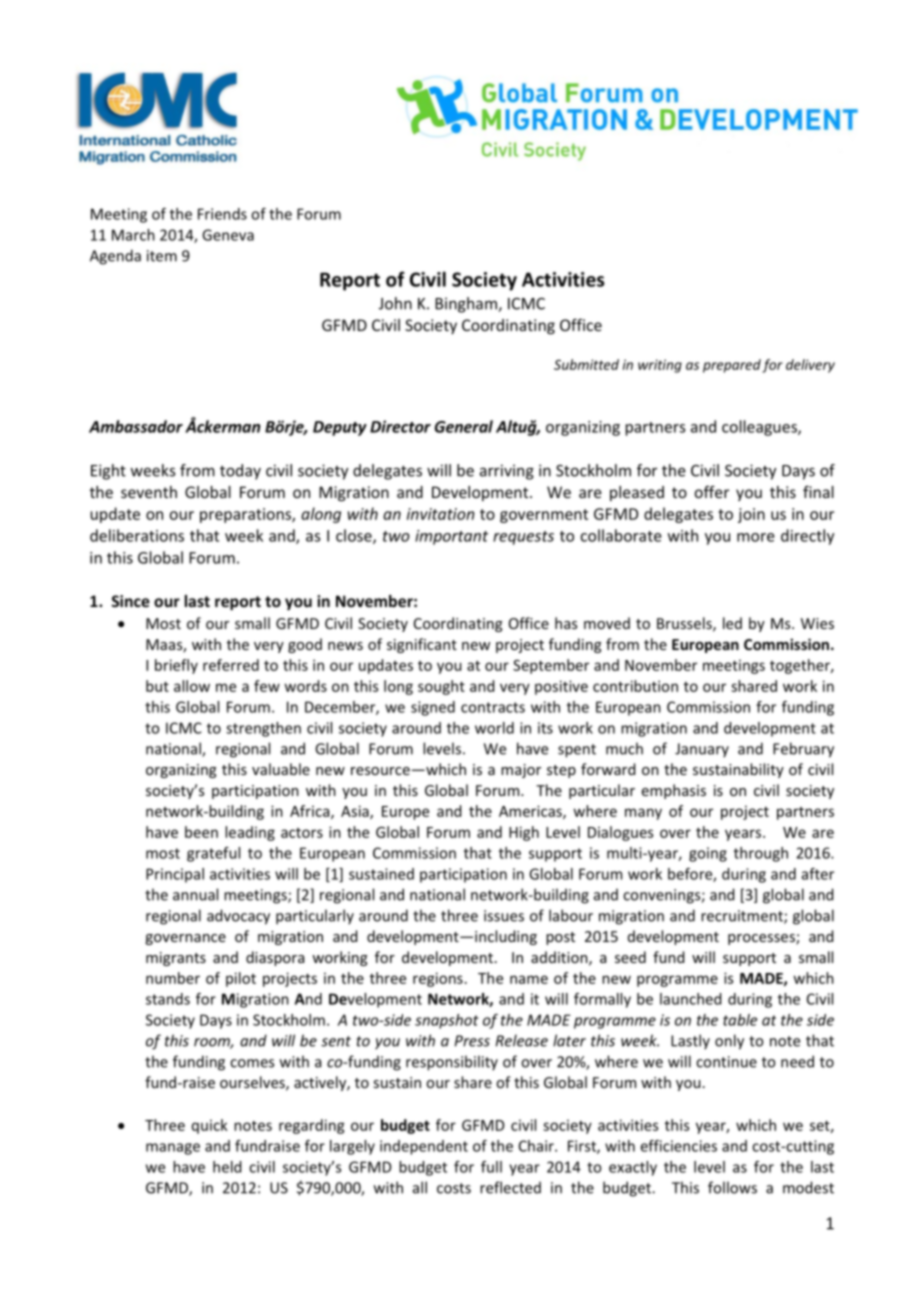 The width and height of the image is (924, 1308). I want to click on full, so click(491, 1167).
